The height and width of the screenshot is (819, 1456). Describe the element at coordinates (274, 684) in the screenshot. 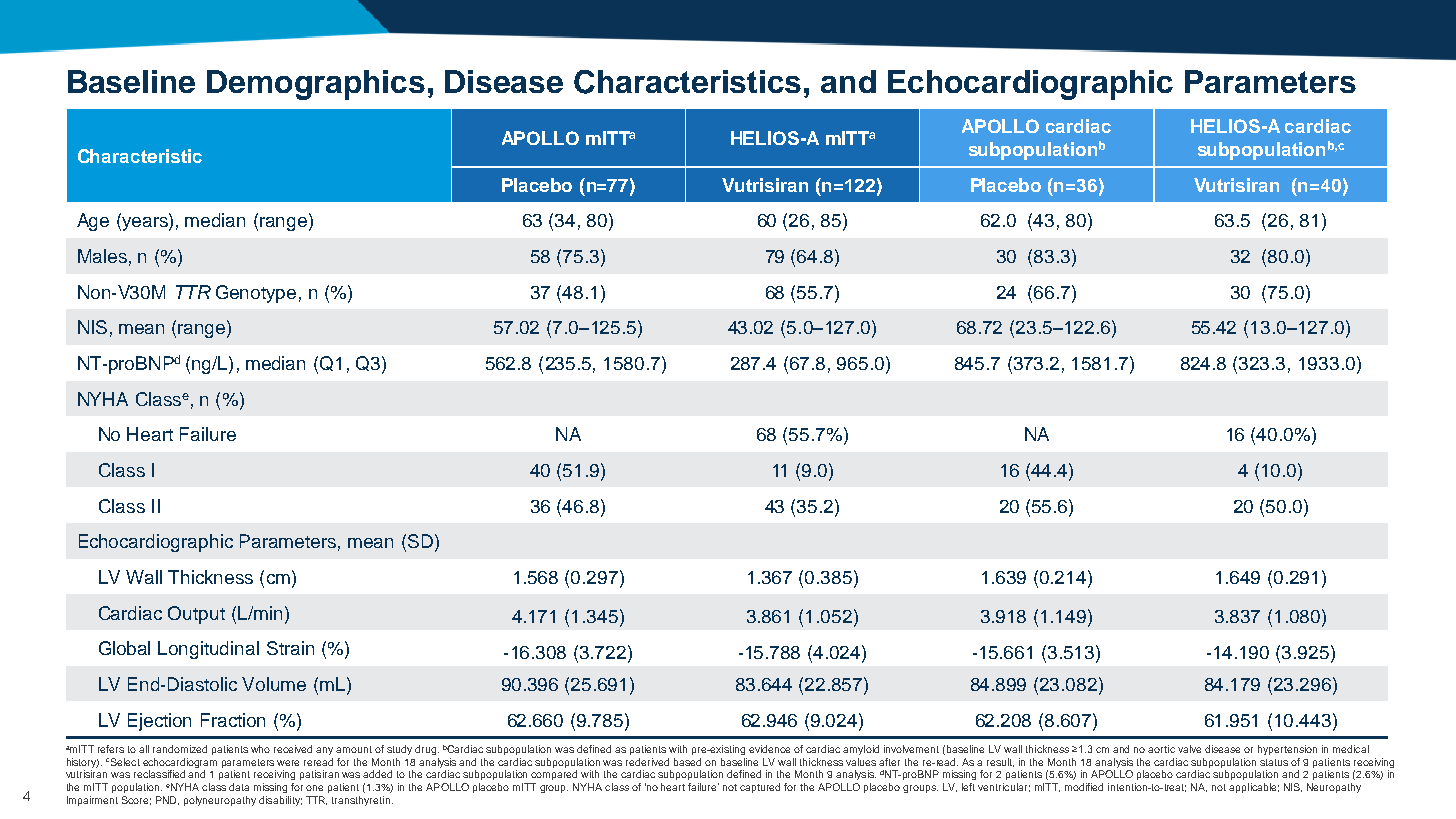

I see `Volume` at that location.
